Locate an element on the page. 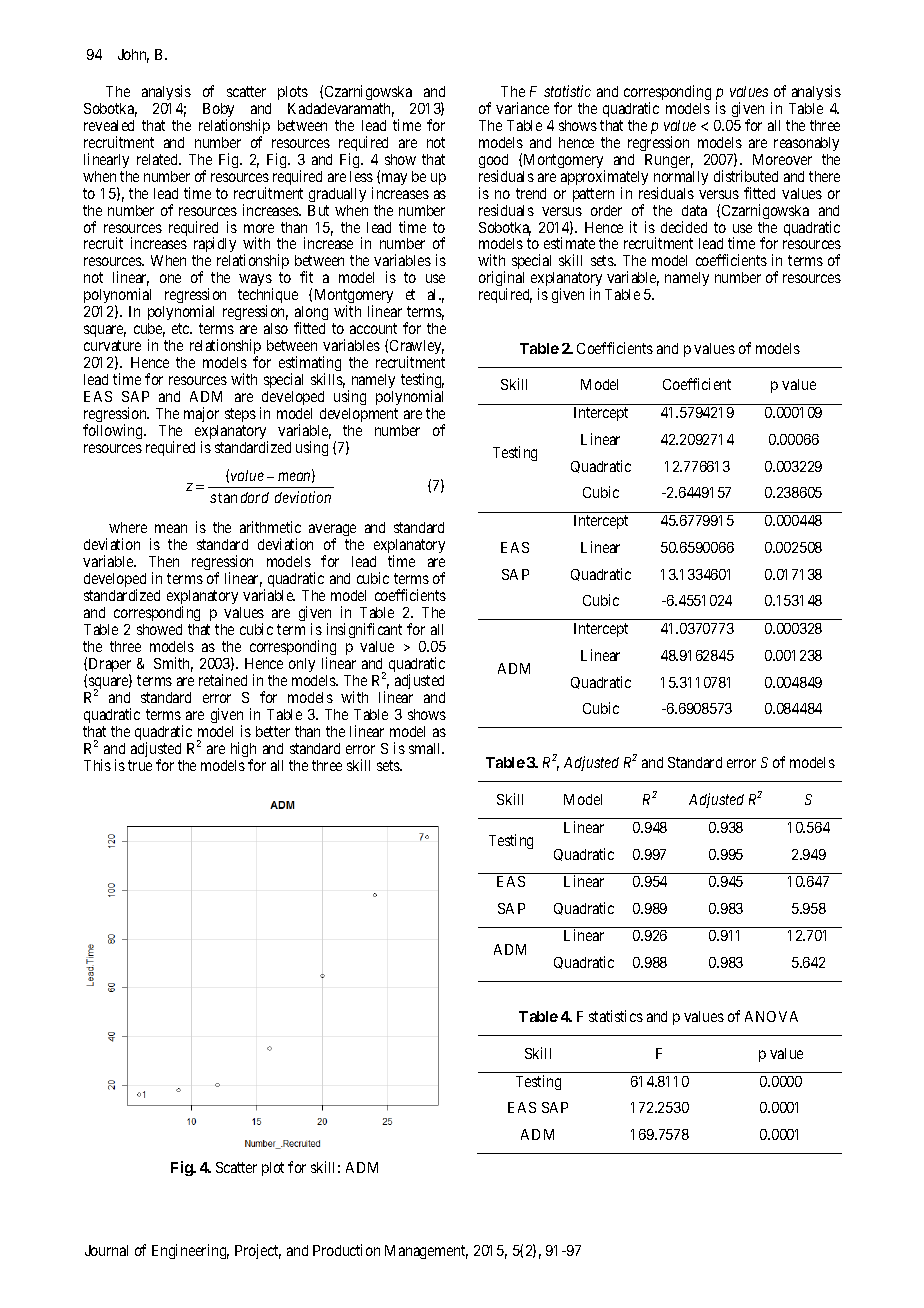 This image has width=924, height=1308. Engineering is located at coordinates (190, 1251).
